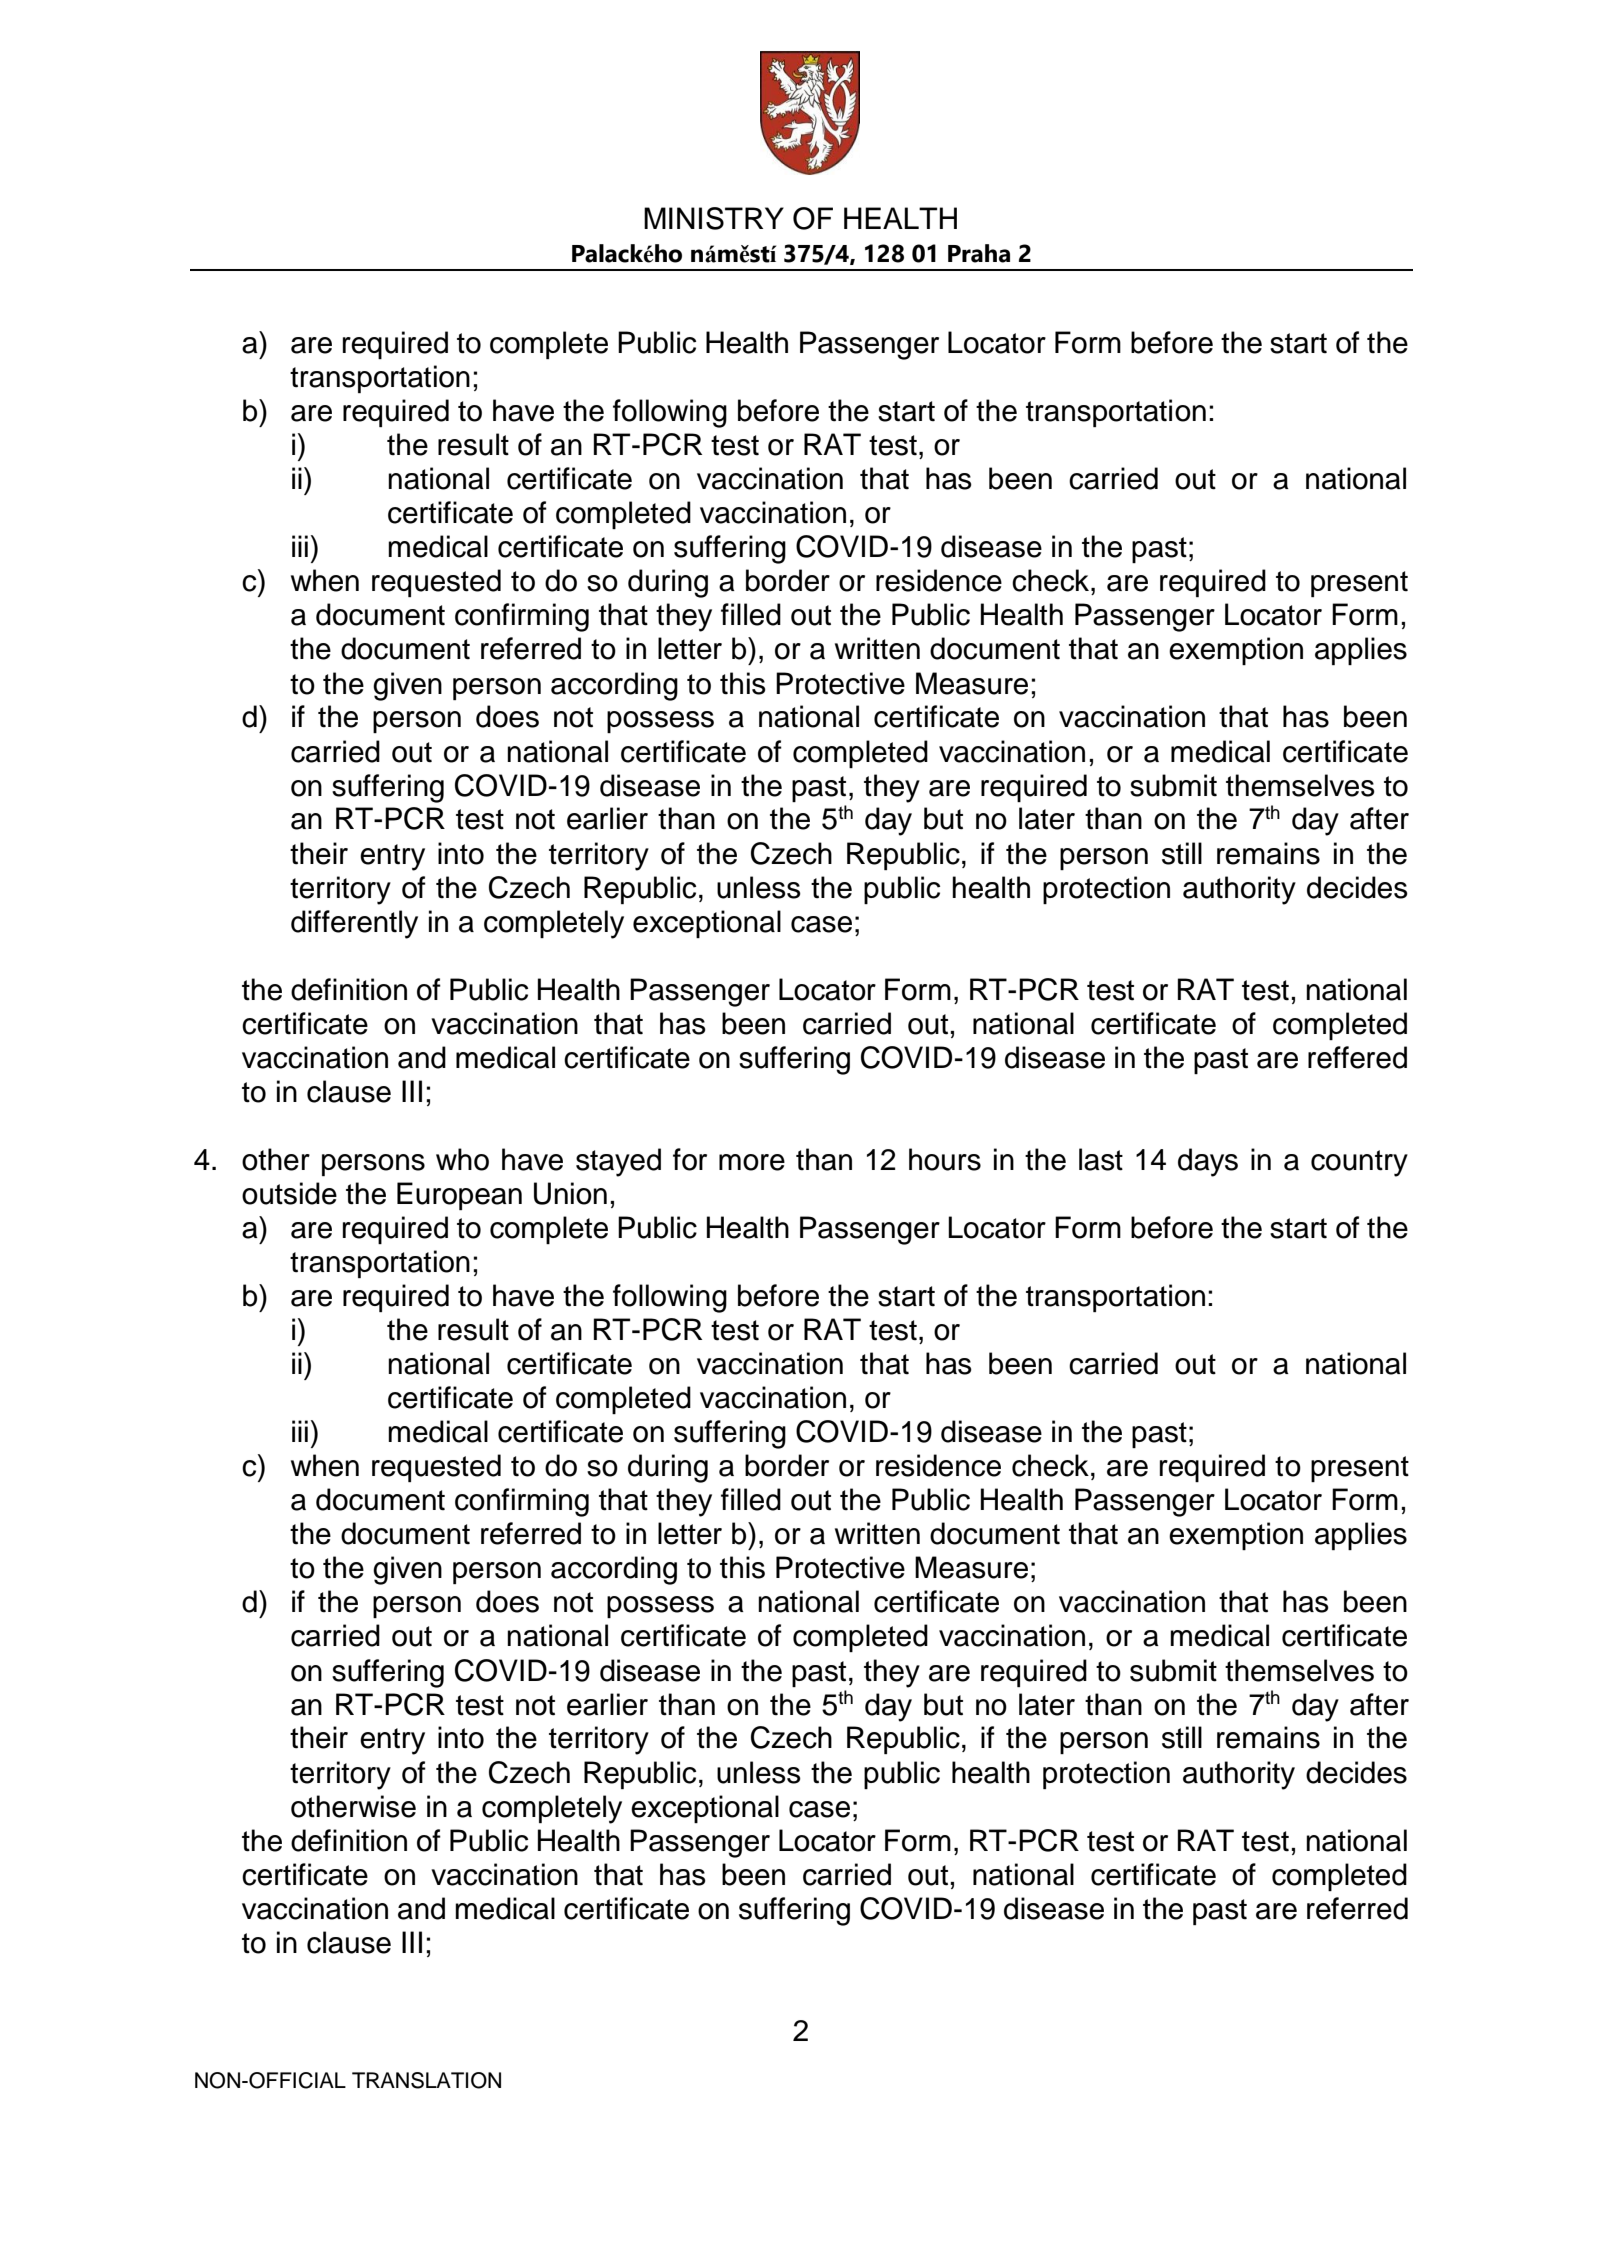  What do you see at coordinates (354, 924) in the page?
I see `differently` at bounding box center [354, 924].
